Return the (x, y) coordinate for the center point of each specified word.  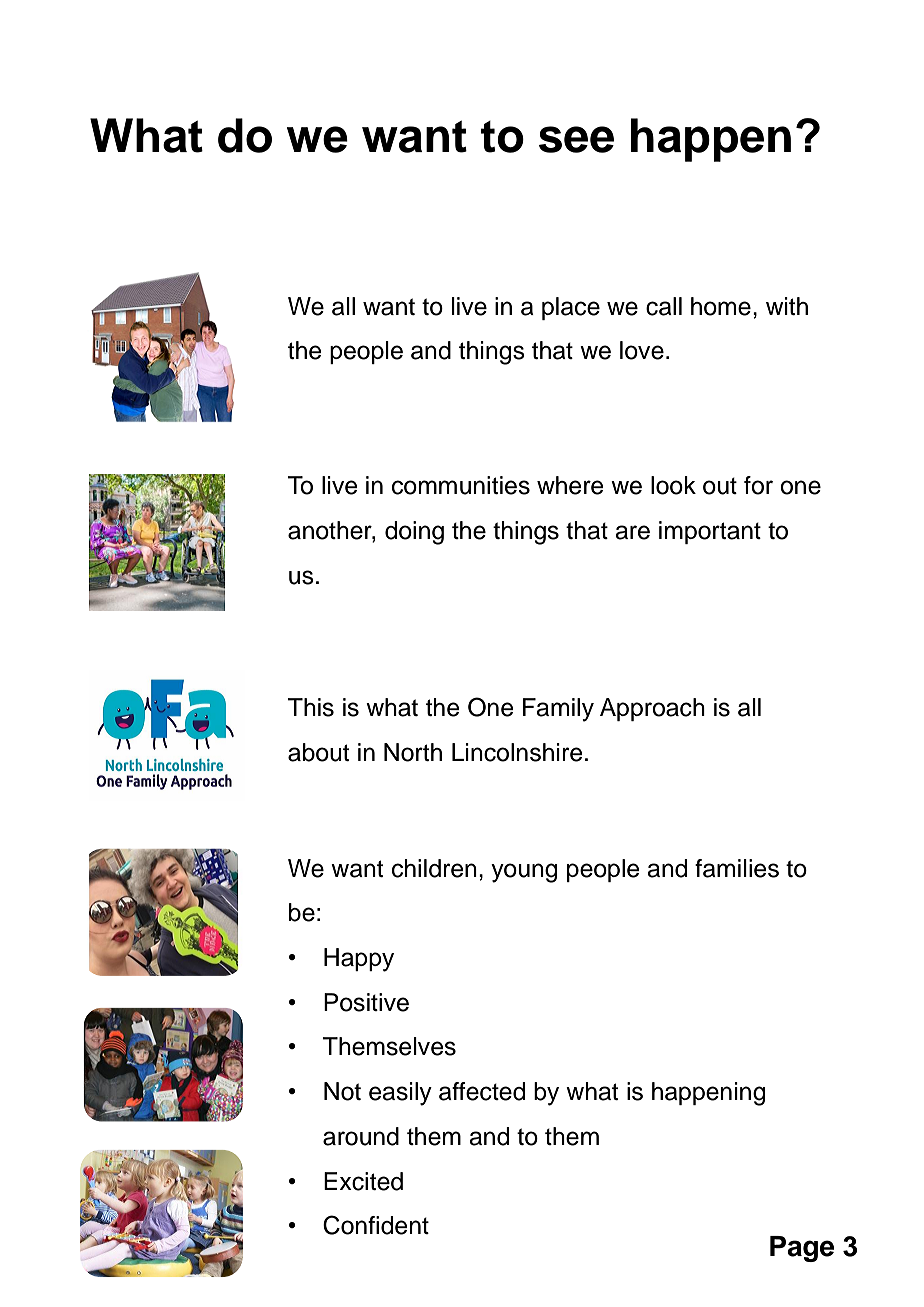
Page (802, 1249)
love (642, 350)
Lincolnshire (517, 752)
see (576, 139)
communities (461, 485)
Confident (376, 1225)
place (571, 308)
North (413, 752)
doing (414, 533)
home (721, 306)
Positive (366, 1002)
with (787, 306)
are (632, 532)
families (737, 868)
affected (482, 1091)
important (710, 532)
